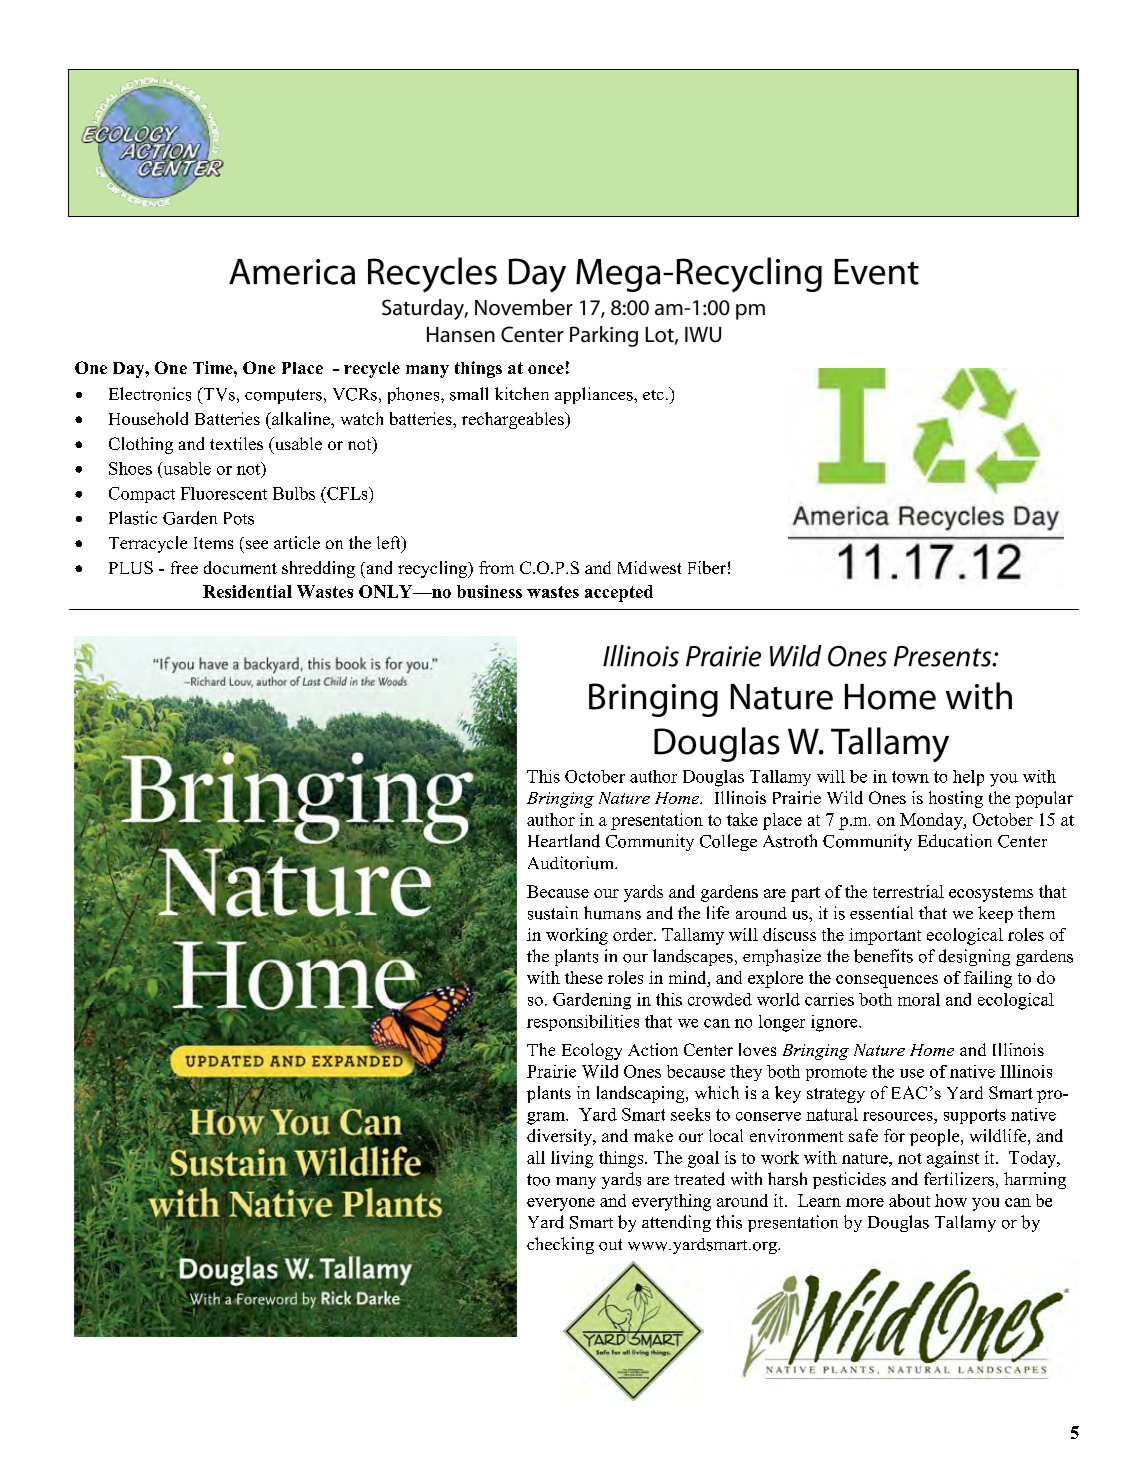 The height and width of the screenshot is (1483, 1146). I want to click on hosting, so click(956, 799).
